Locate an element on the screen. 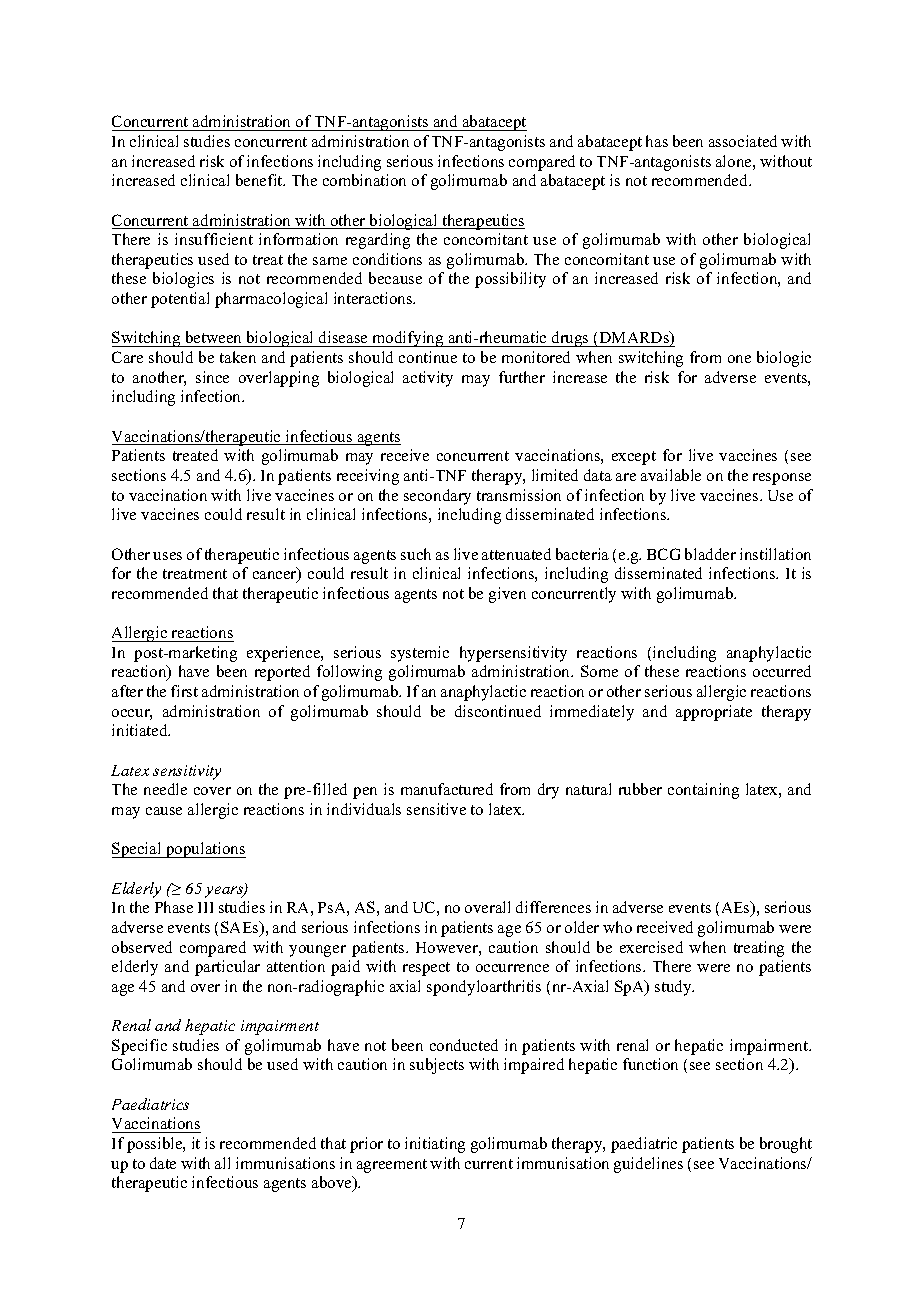 The height and width of the screenshot is (1308, 924). initiating is located at coordinates (435, 1145).
